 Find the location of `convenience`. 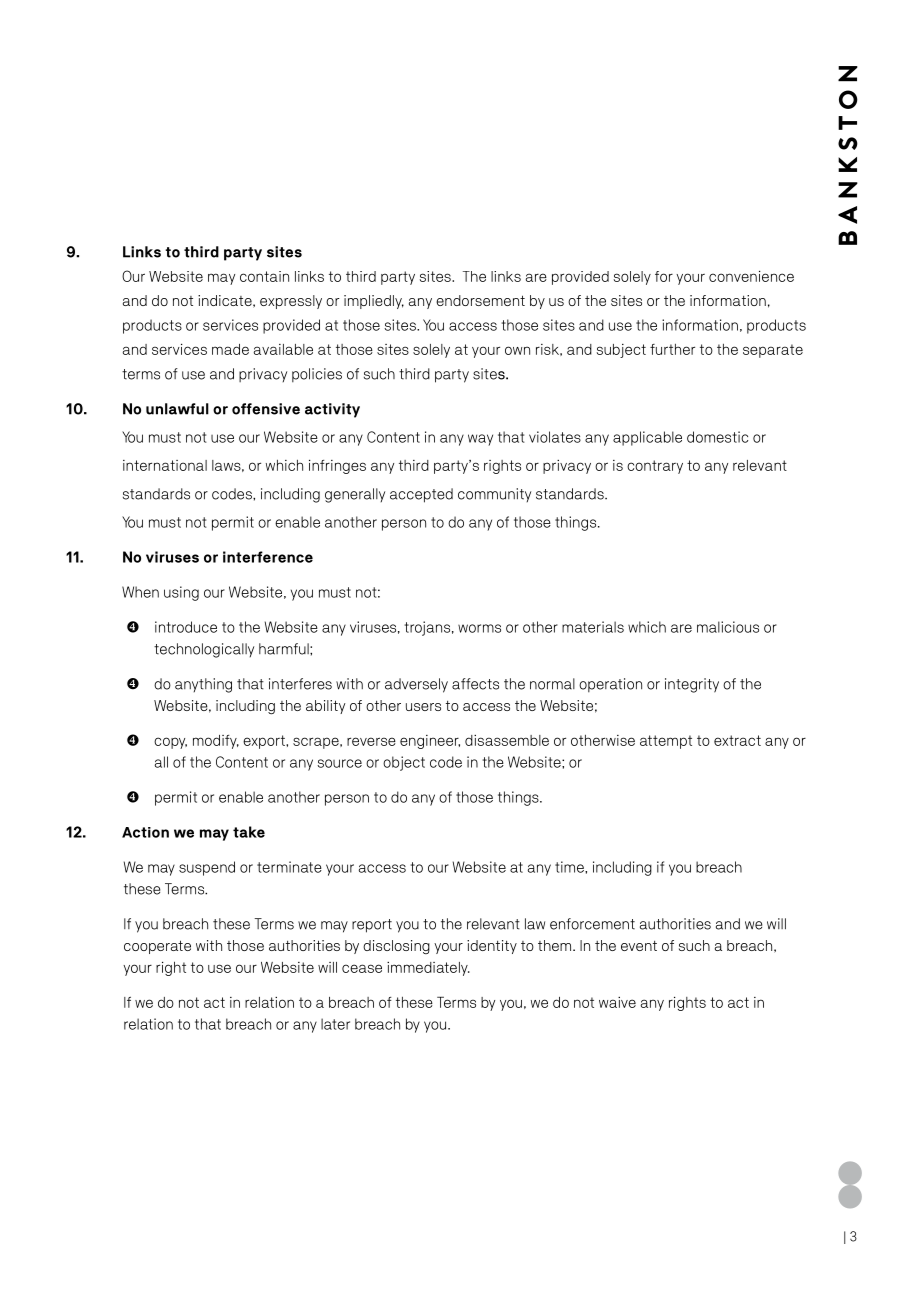

convenience is located at coordinates (751, 276).
